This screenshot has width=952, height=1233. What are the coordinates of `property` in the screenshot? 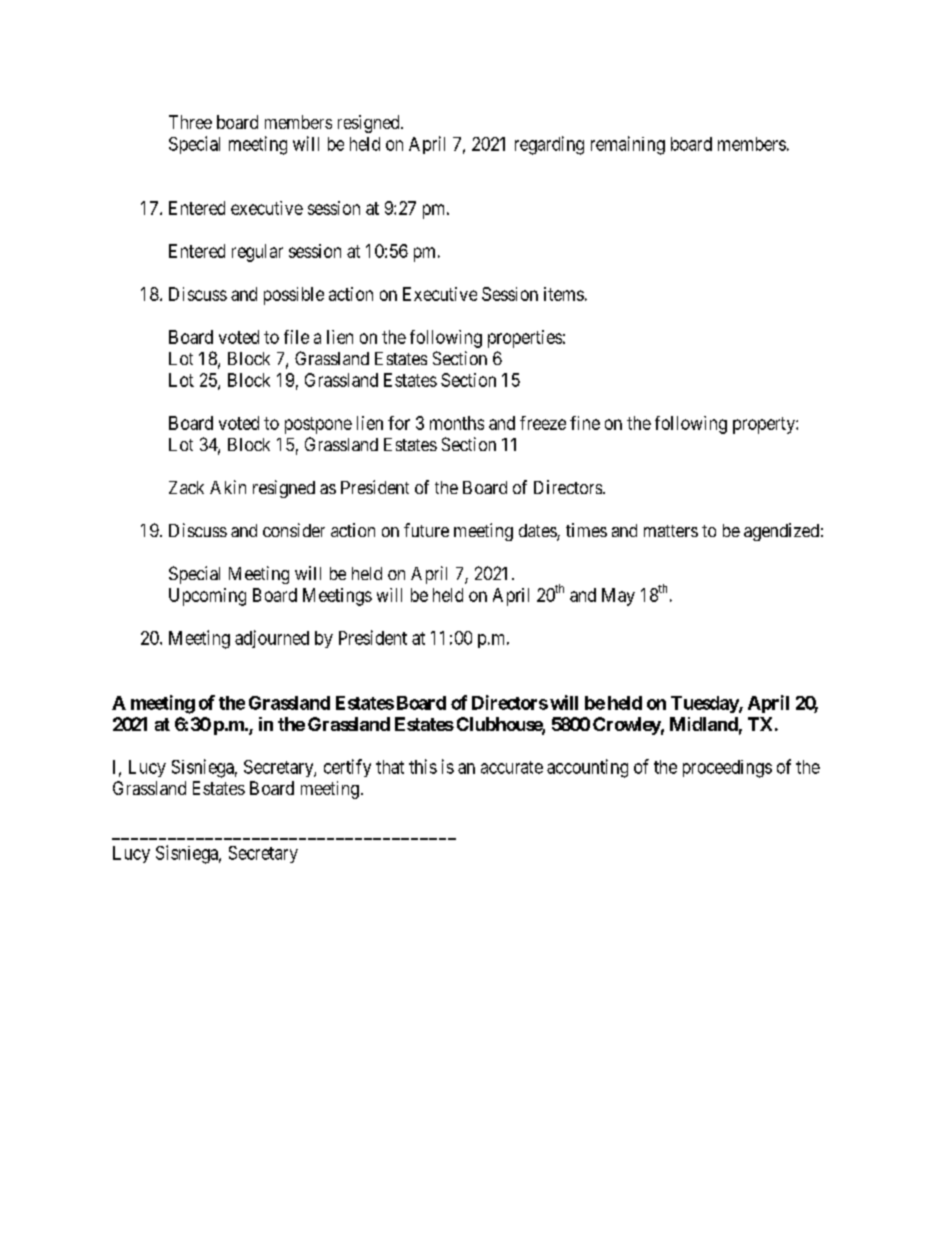 It's located at (765, 425).
